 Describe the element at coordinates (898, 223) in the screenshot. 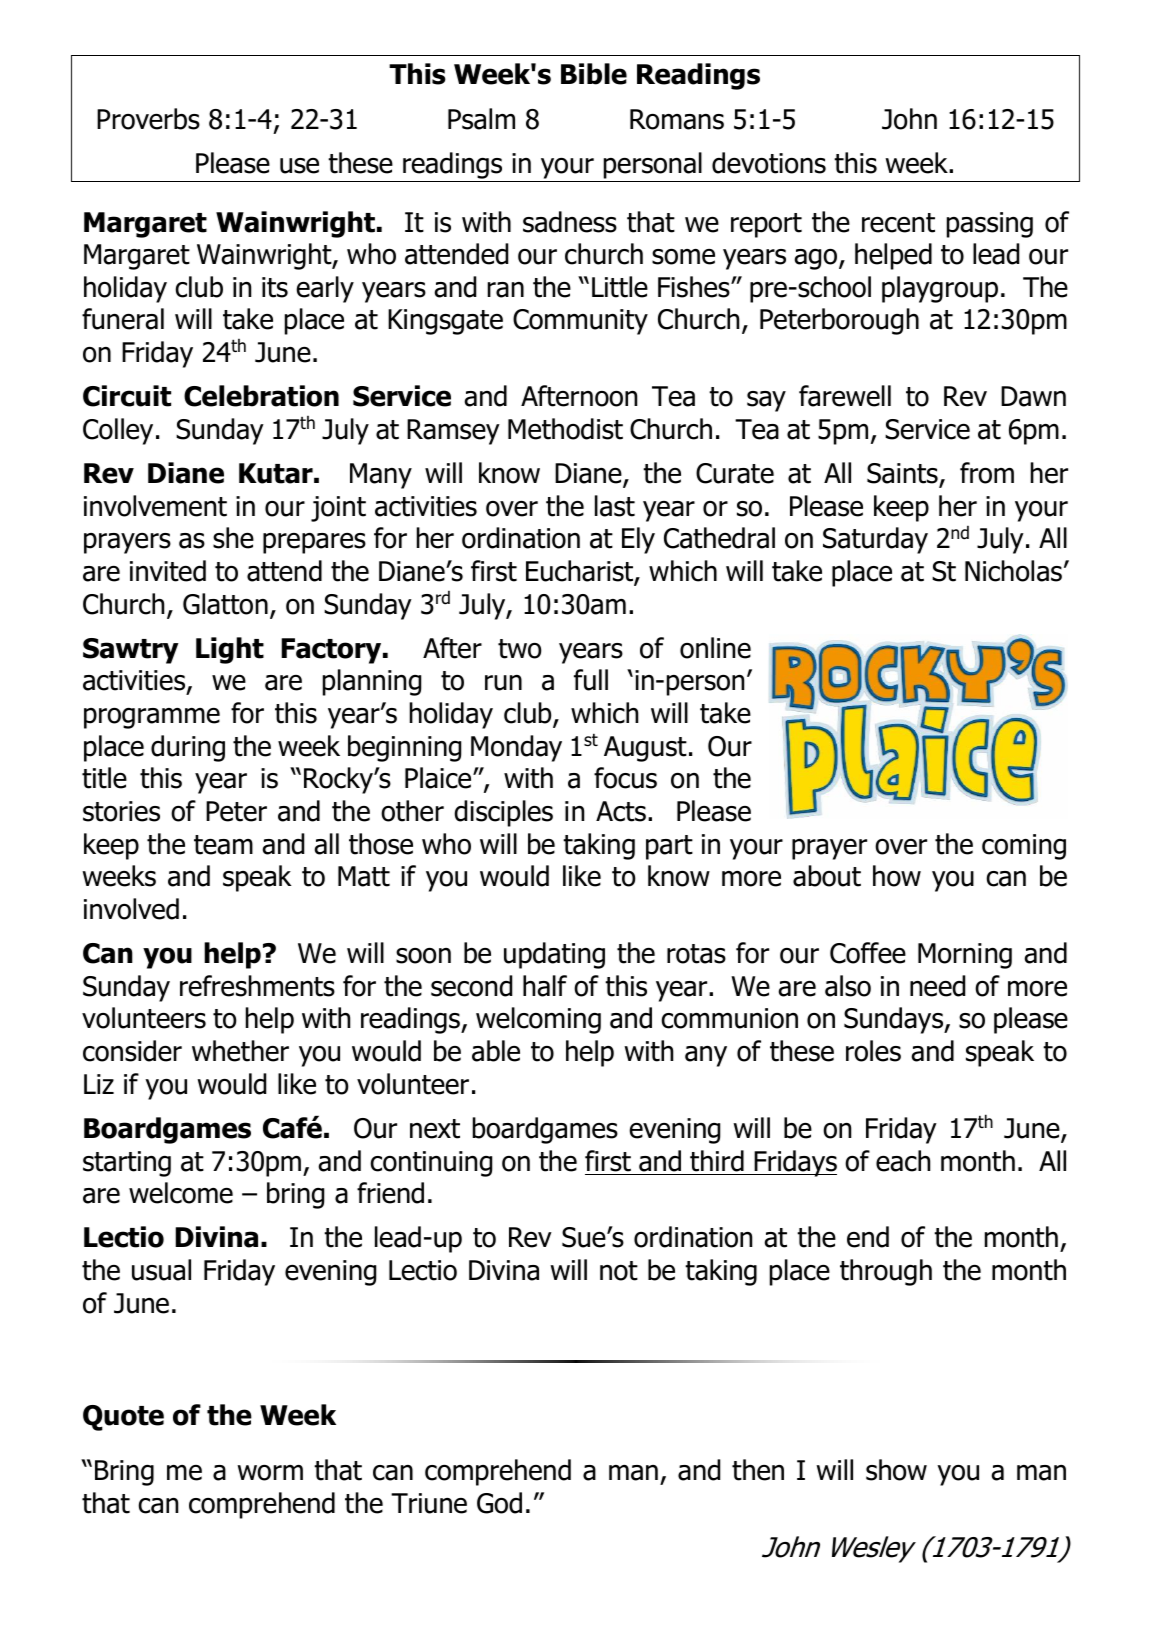

I see `recent` at that location.
